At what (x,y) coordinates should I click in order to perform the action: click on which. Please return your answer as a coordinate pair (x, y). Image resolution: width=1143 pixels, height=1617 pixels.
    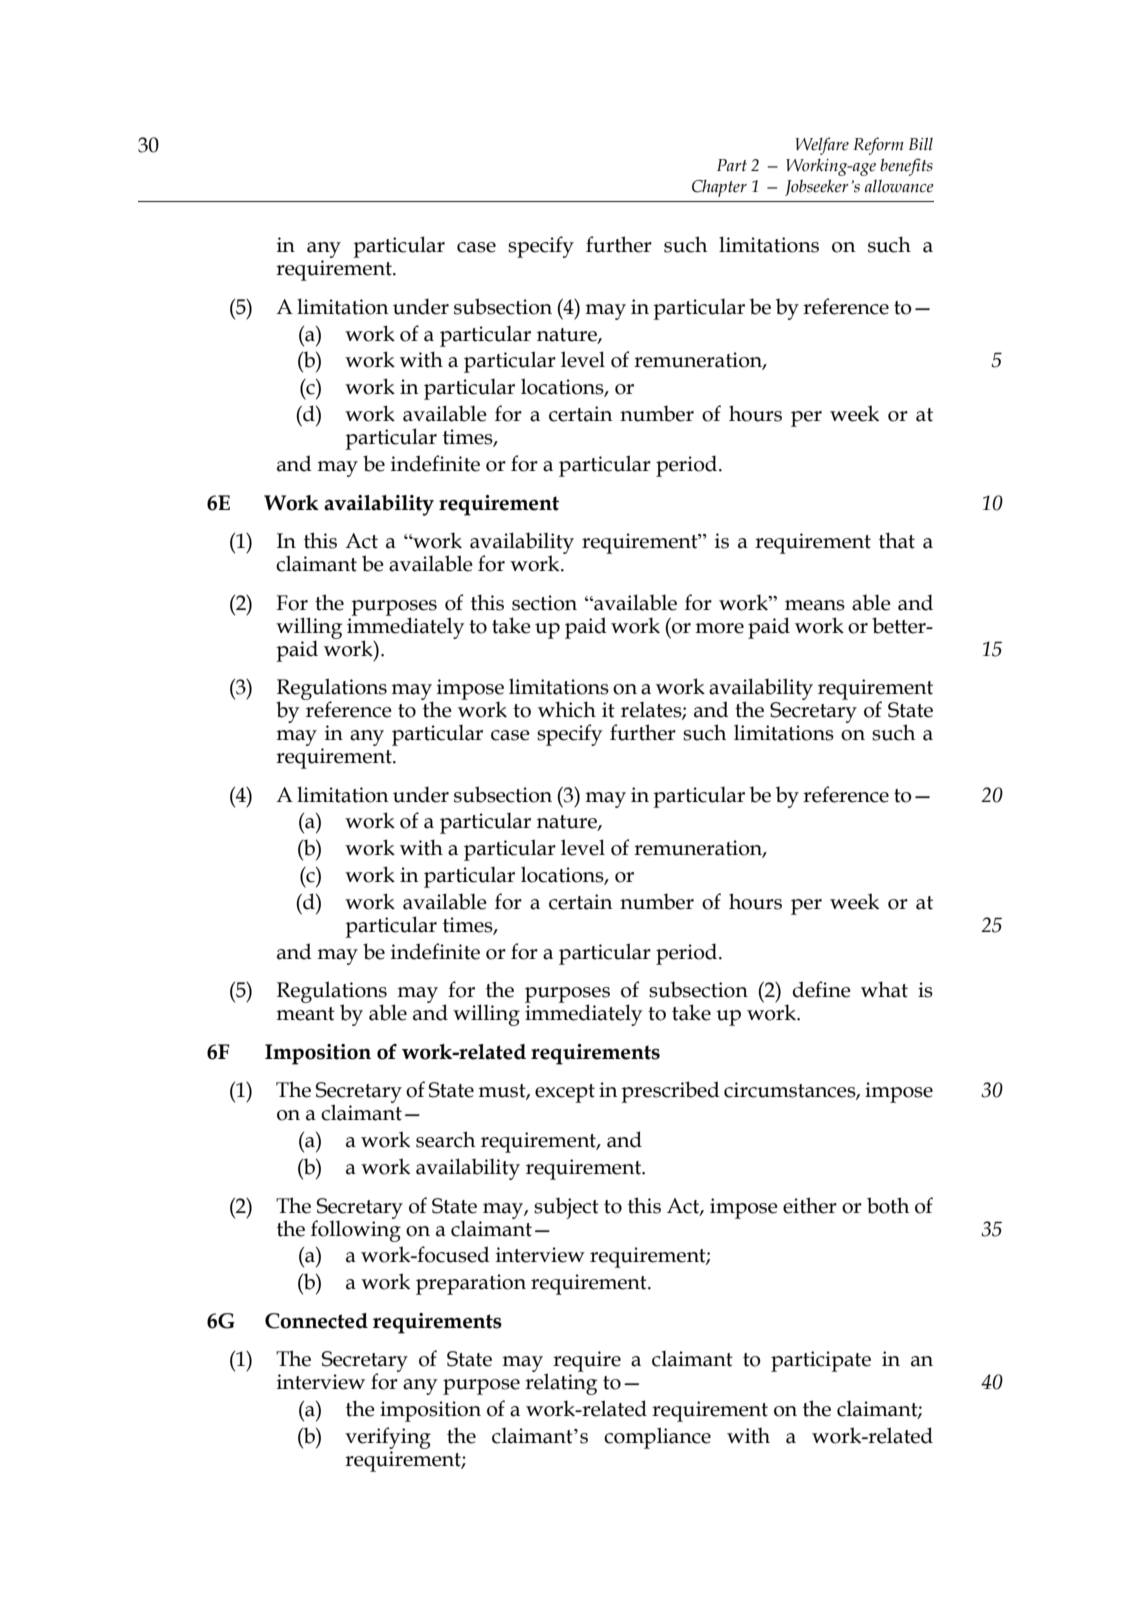
    Looking at the image, I should click on (567, 709).
